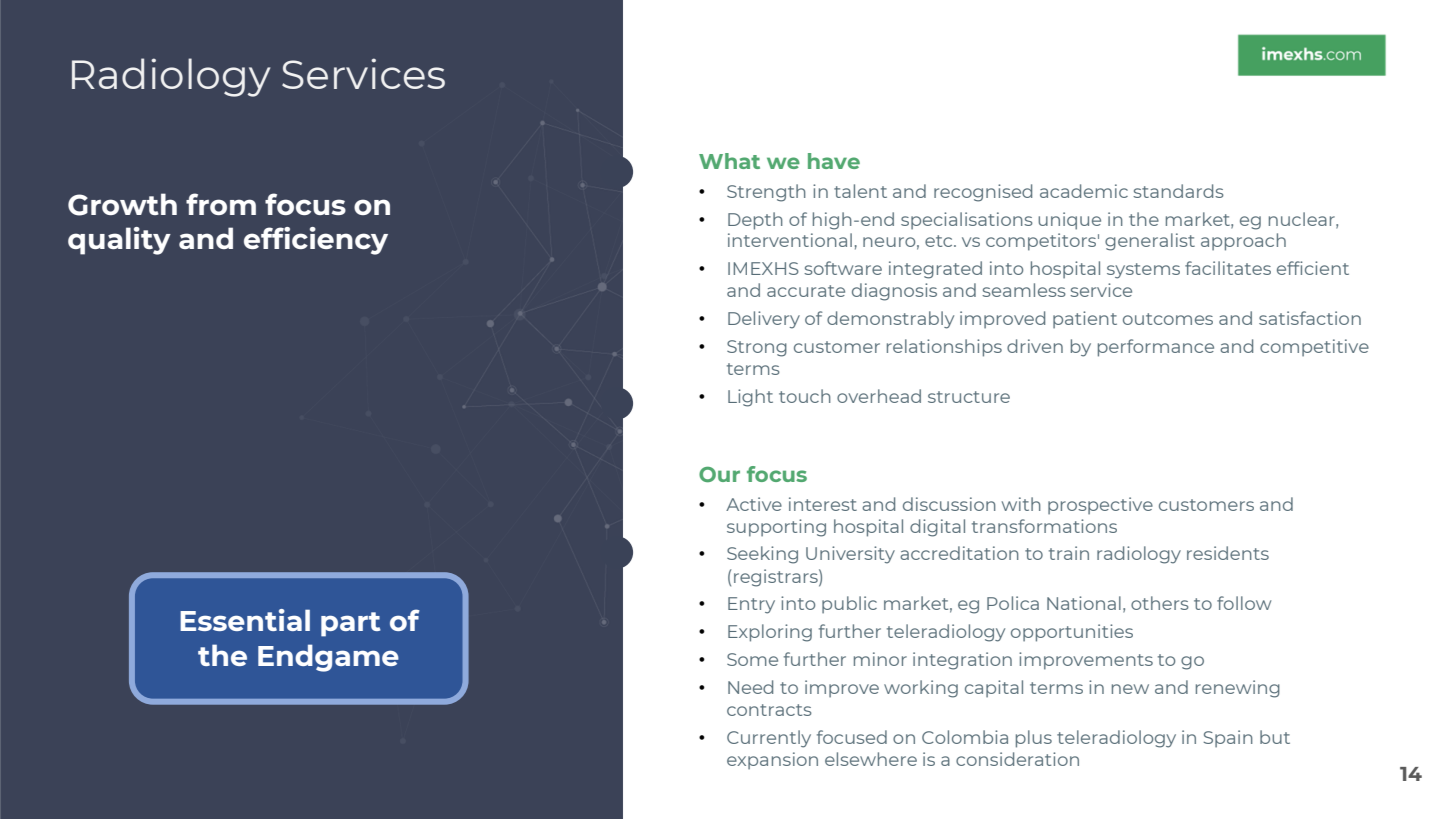 This screenshot has height=819, width=1456. What do you see at coordinates (769, 739) in the screenshot?
I see `Currently` at bounding box center [769, 739].
